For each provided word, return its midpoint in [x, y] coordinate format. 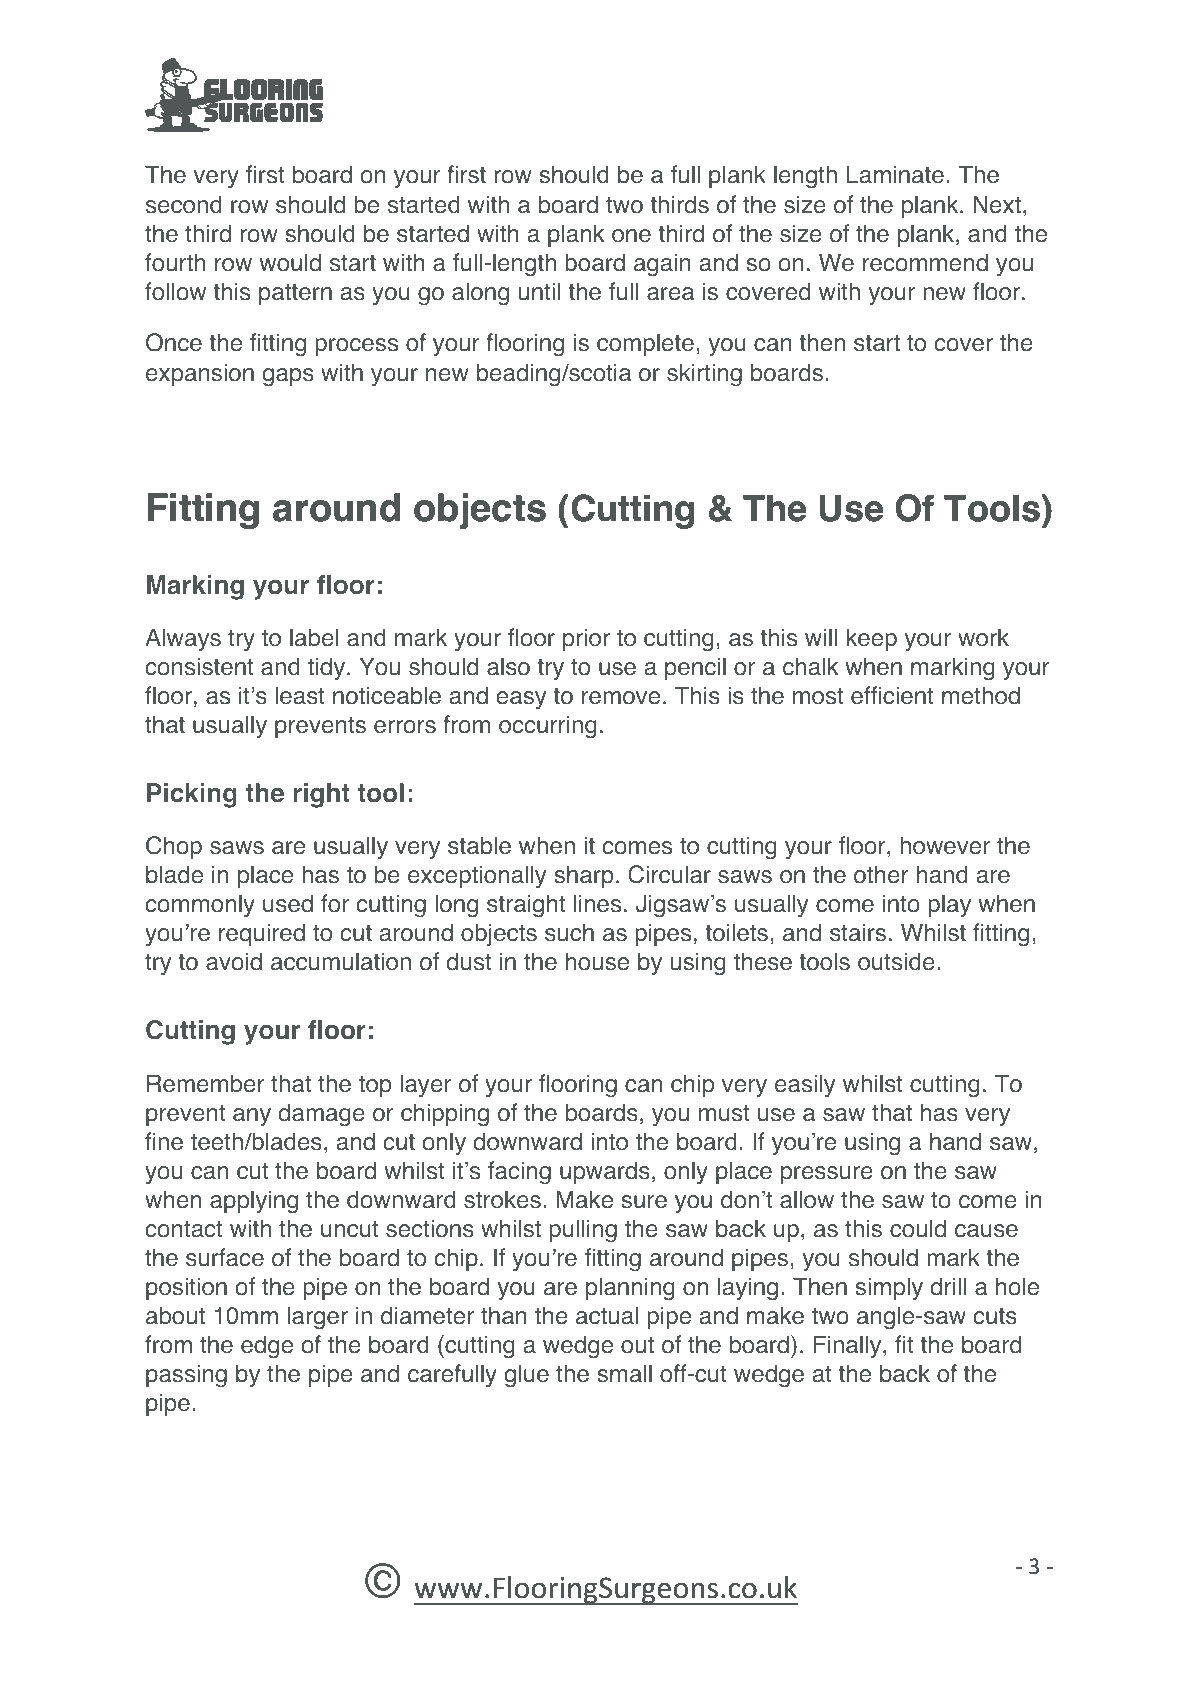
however [945, 845]
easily [805, 1085]
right [321, 795]
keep [872, 639]
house [597, 961]
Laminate [895, 174]
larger [317, 1318]
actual [607, 1315]
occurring [548, 727]
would [290, 262]
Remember [206, 1083]
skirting [704, 374]
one [631, 236]
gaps [288, 377]
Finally [849, 1346]
